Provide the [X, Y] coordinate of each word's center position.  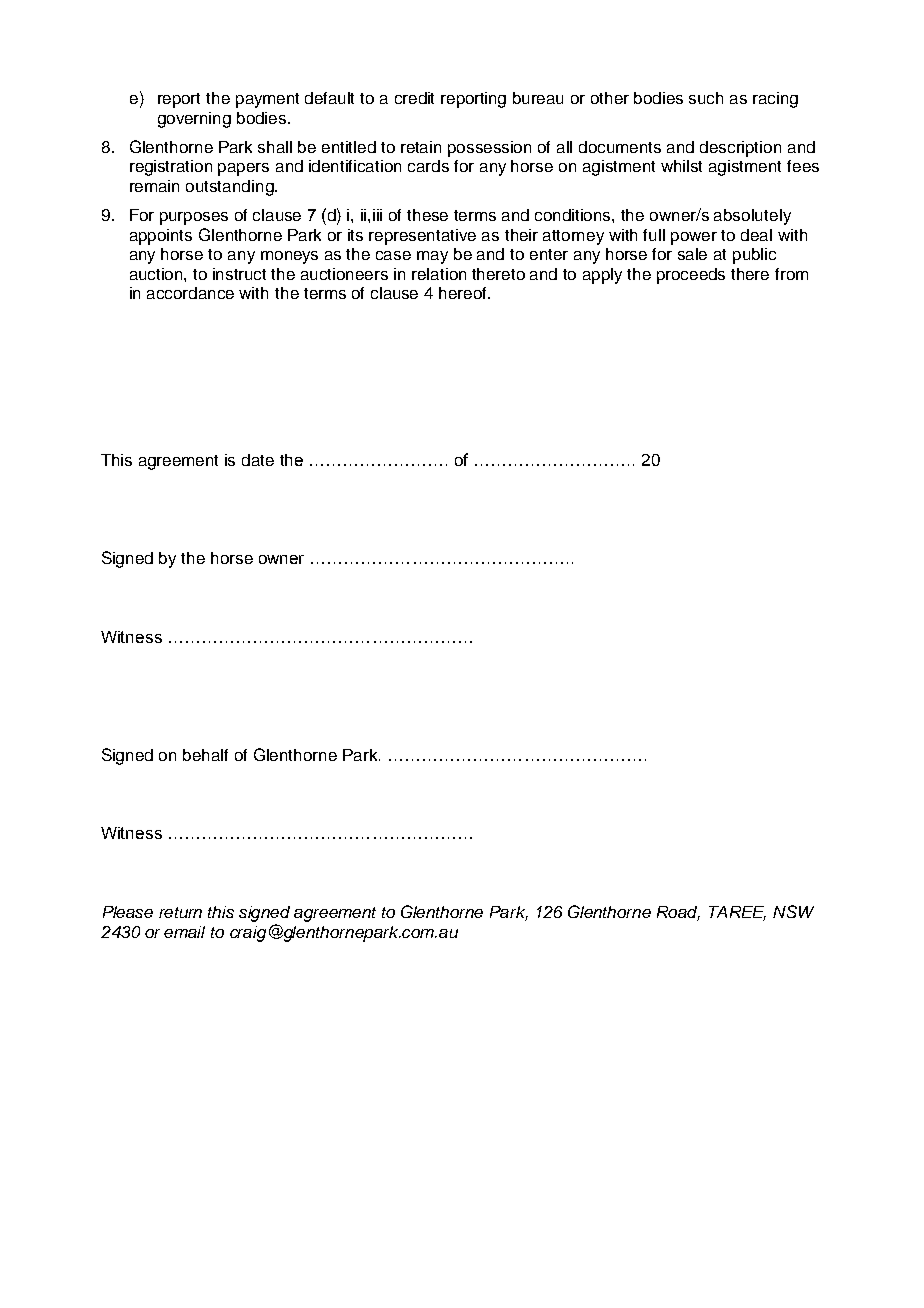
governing [194, 120]
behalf [205, 755]
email [184, 932]
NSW [793, 911]
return [180, 912]
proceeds [691, 276]
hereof [464, 293]
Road [678, 913]
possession [489, 149]
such [706, 98]
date [258, 460]
